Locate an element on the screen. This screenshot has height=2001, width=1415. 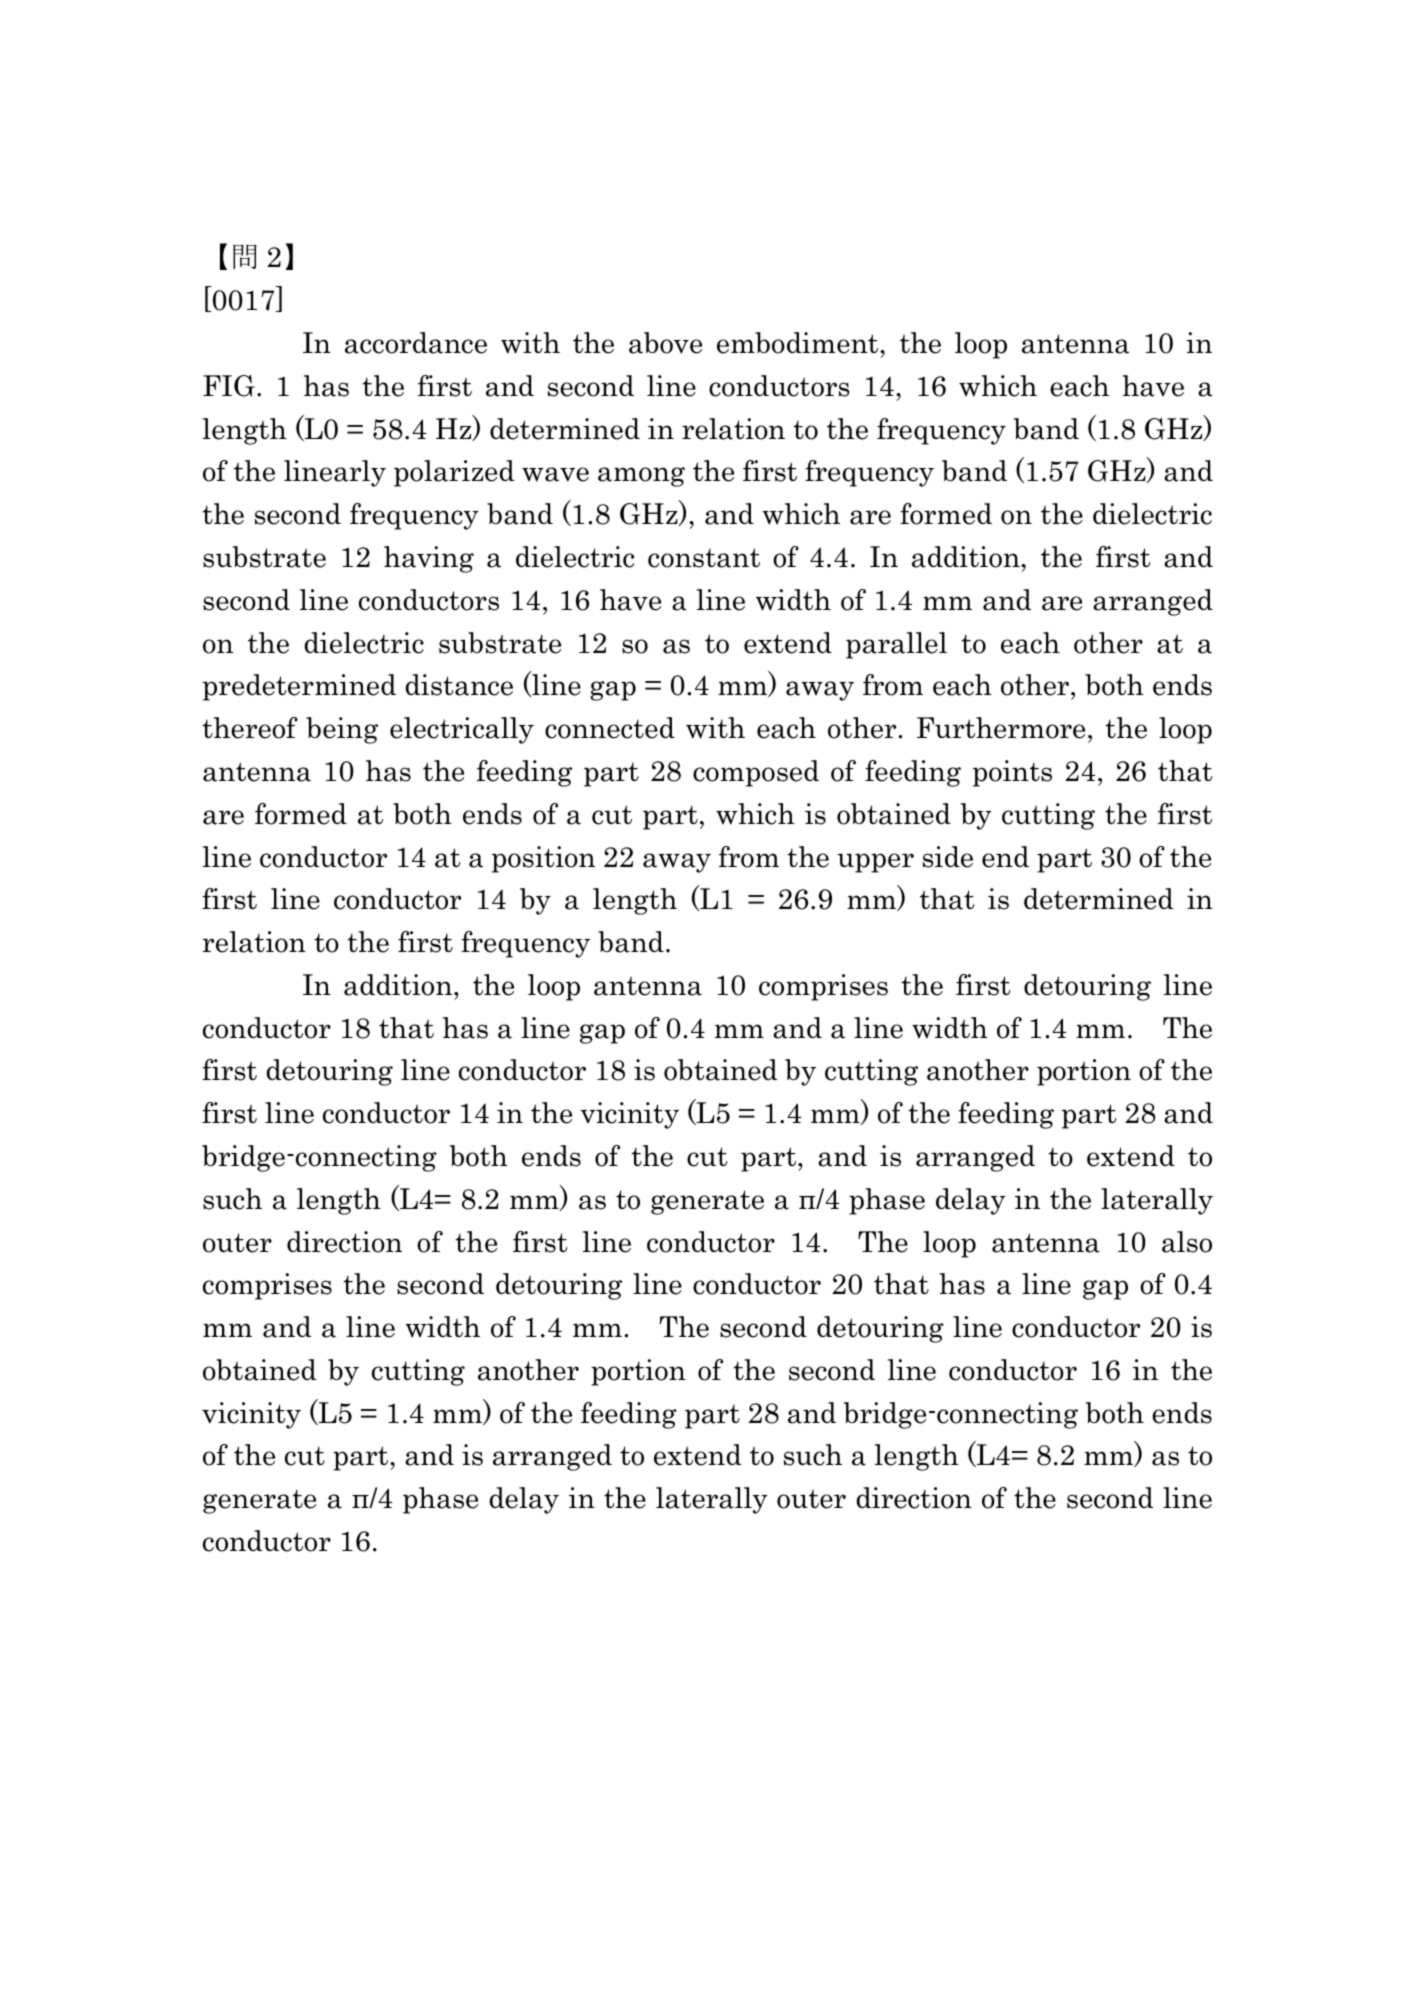
side is located at coordinates (948, 857).
